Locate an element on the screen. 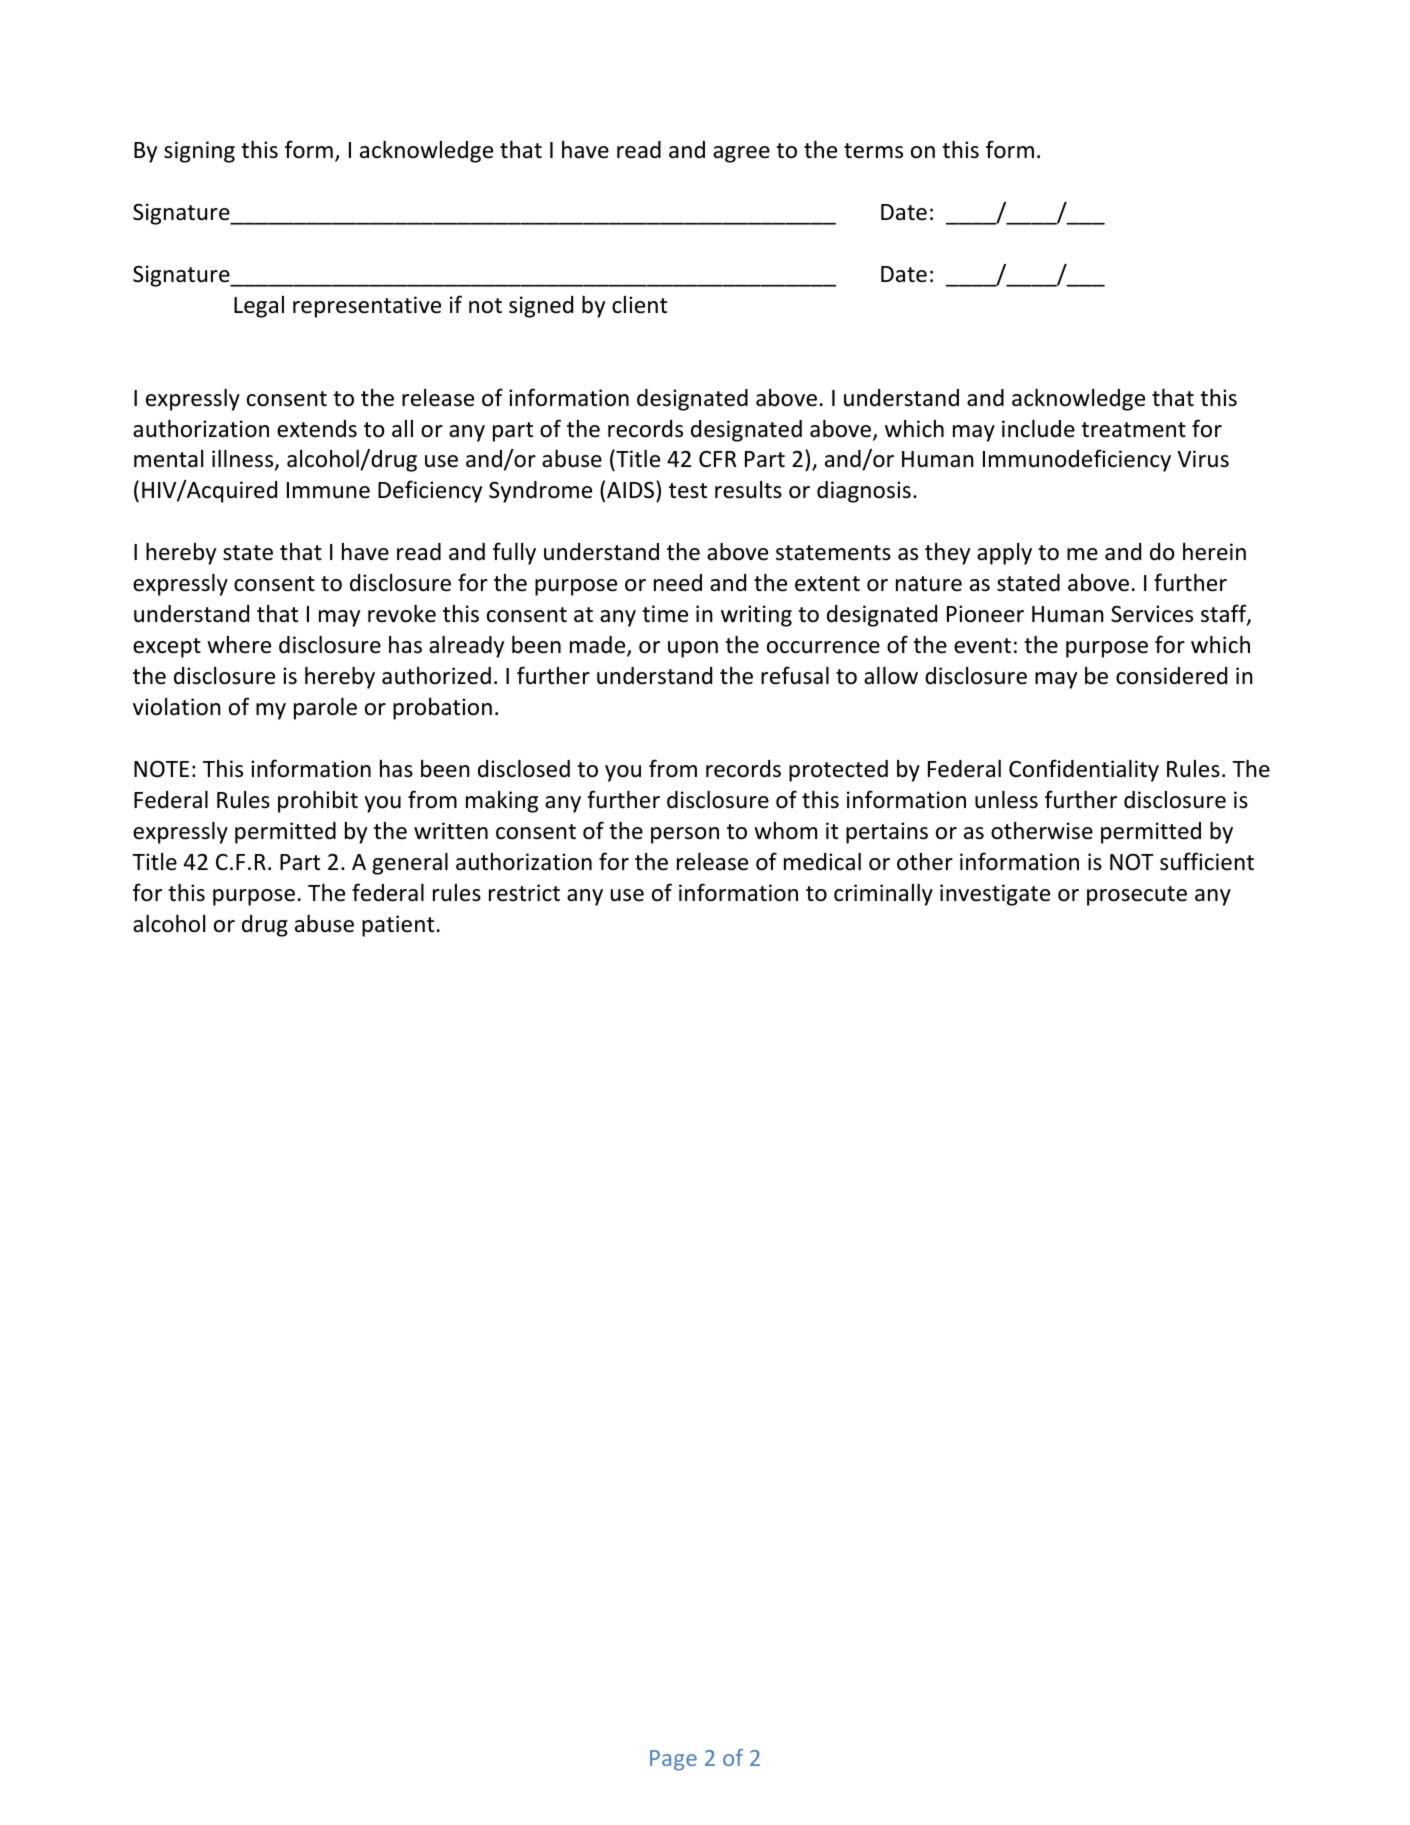 The width and height of the screenshot is (1410, 1825). Confidentiality is located at coordinates (1084, 770).
